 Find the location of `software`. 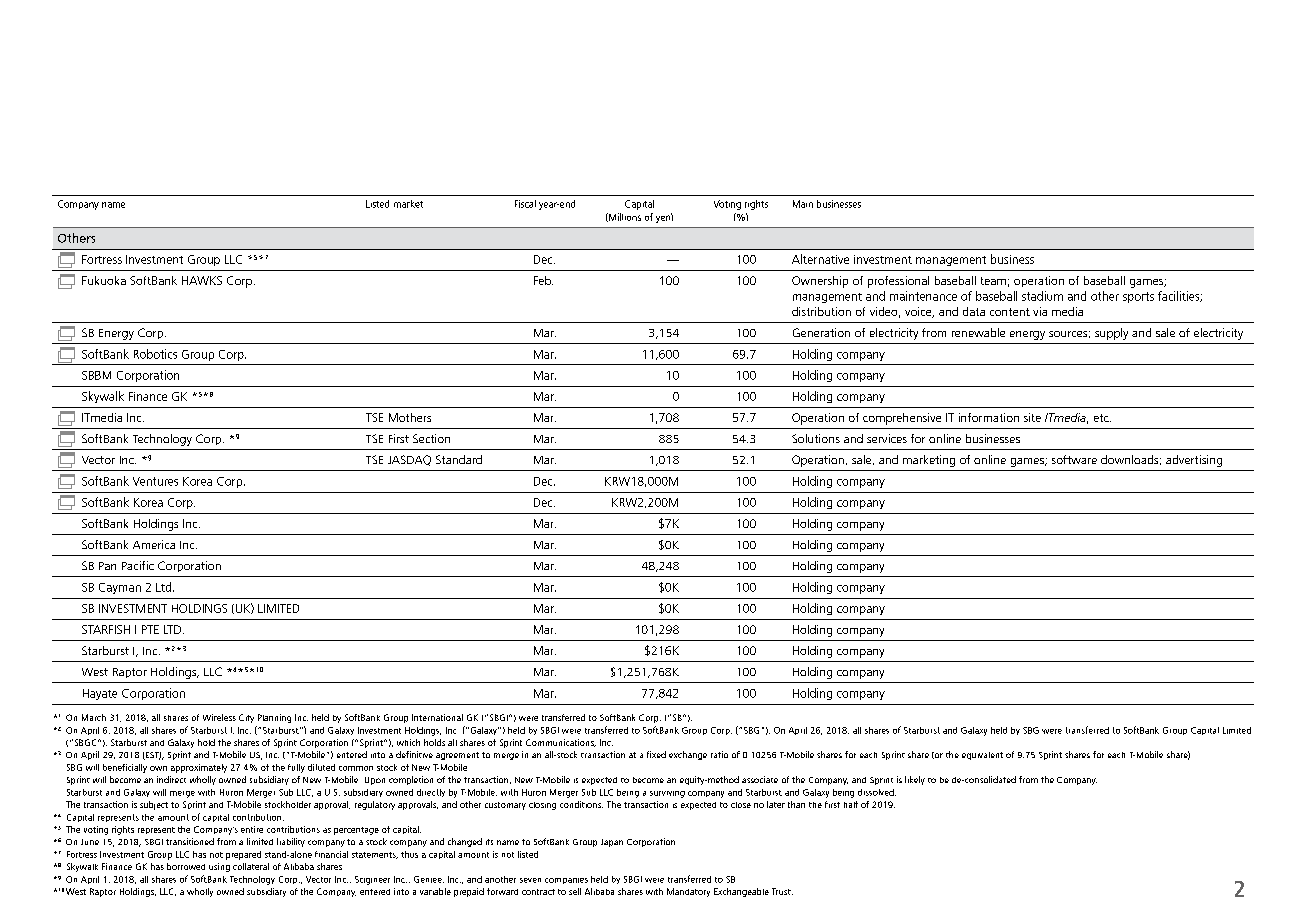

software is located at coordinates (1074, 459).
